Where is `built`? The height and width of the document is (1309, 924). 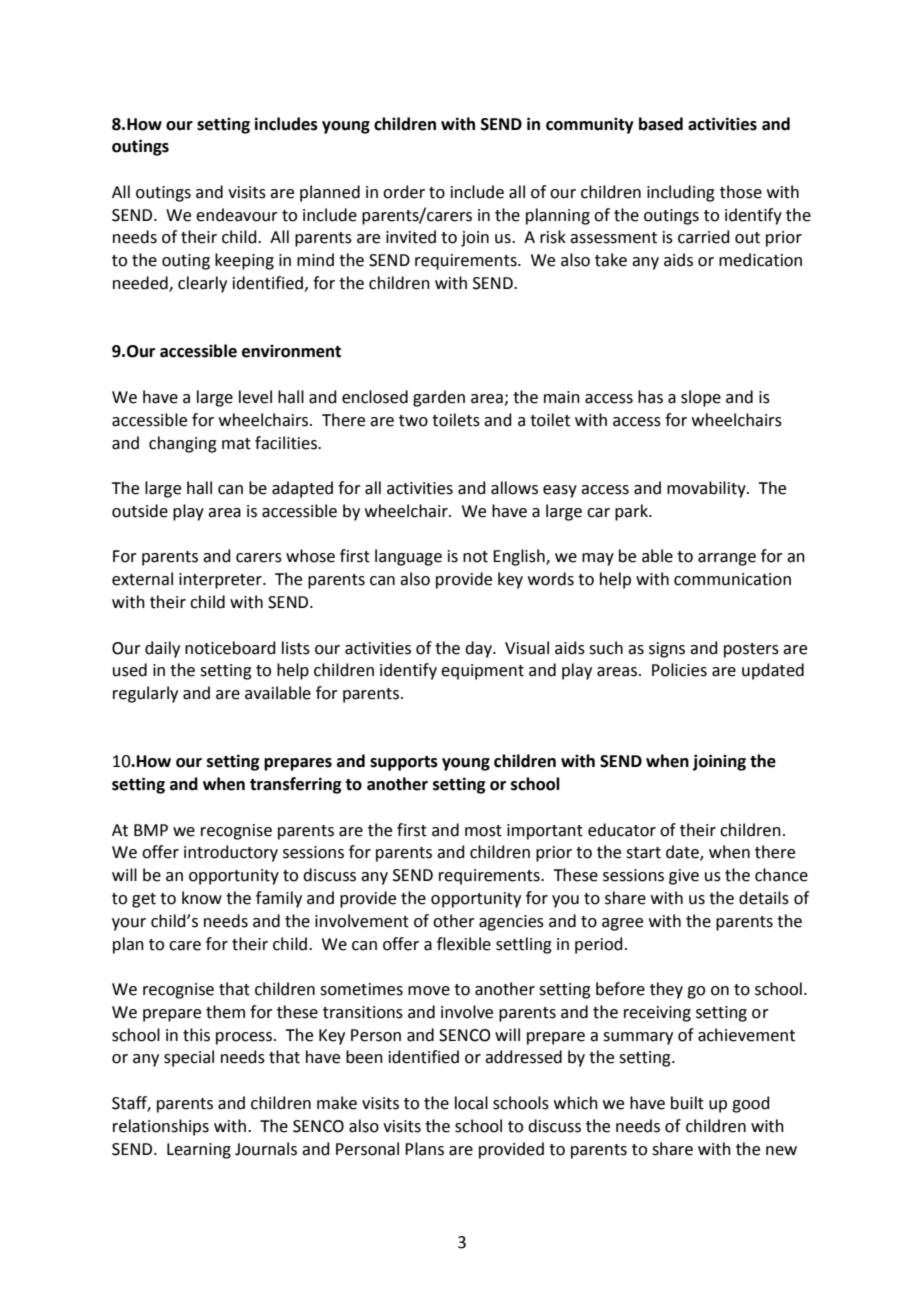
built is located at coordinates (687, 1103).
